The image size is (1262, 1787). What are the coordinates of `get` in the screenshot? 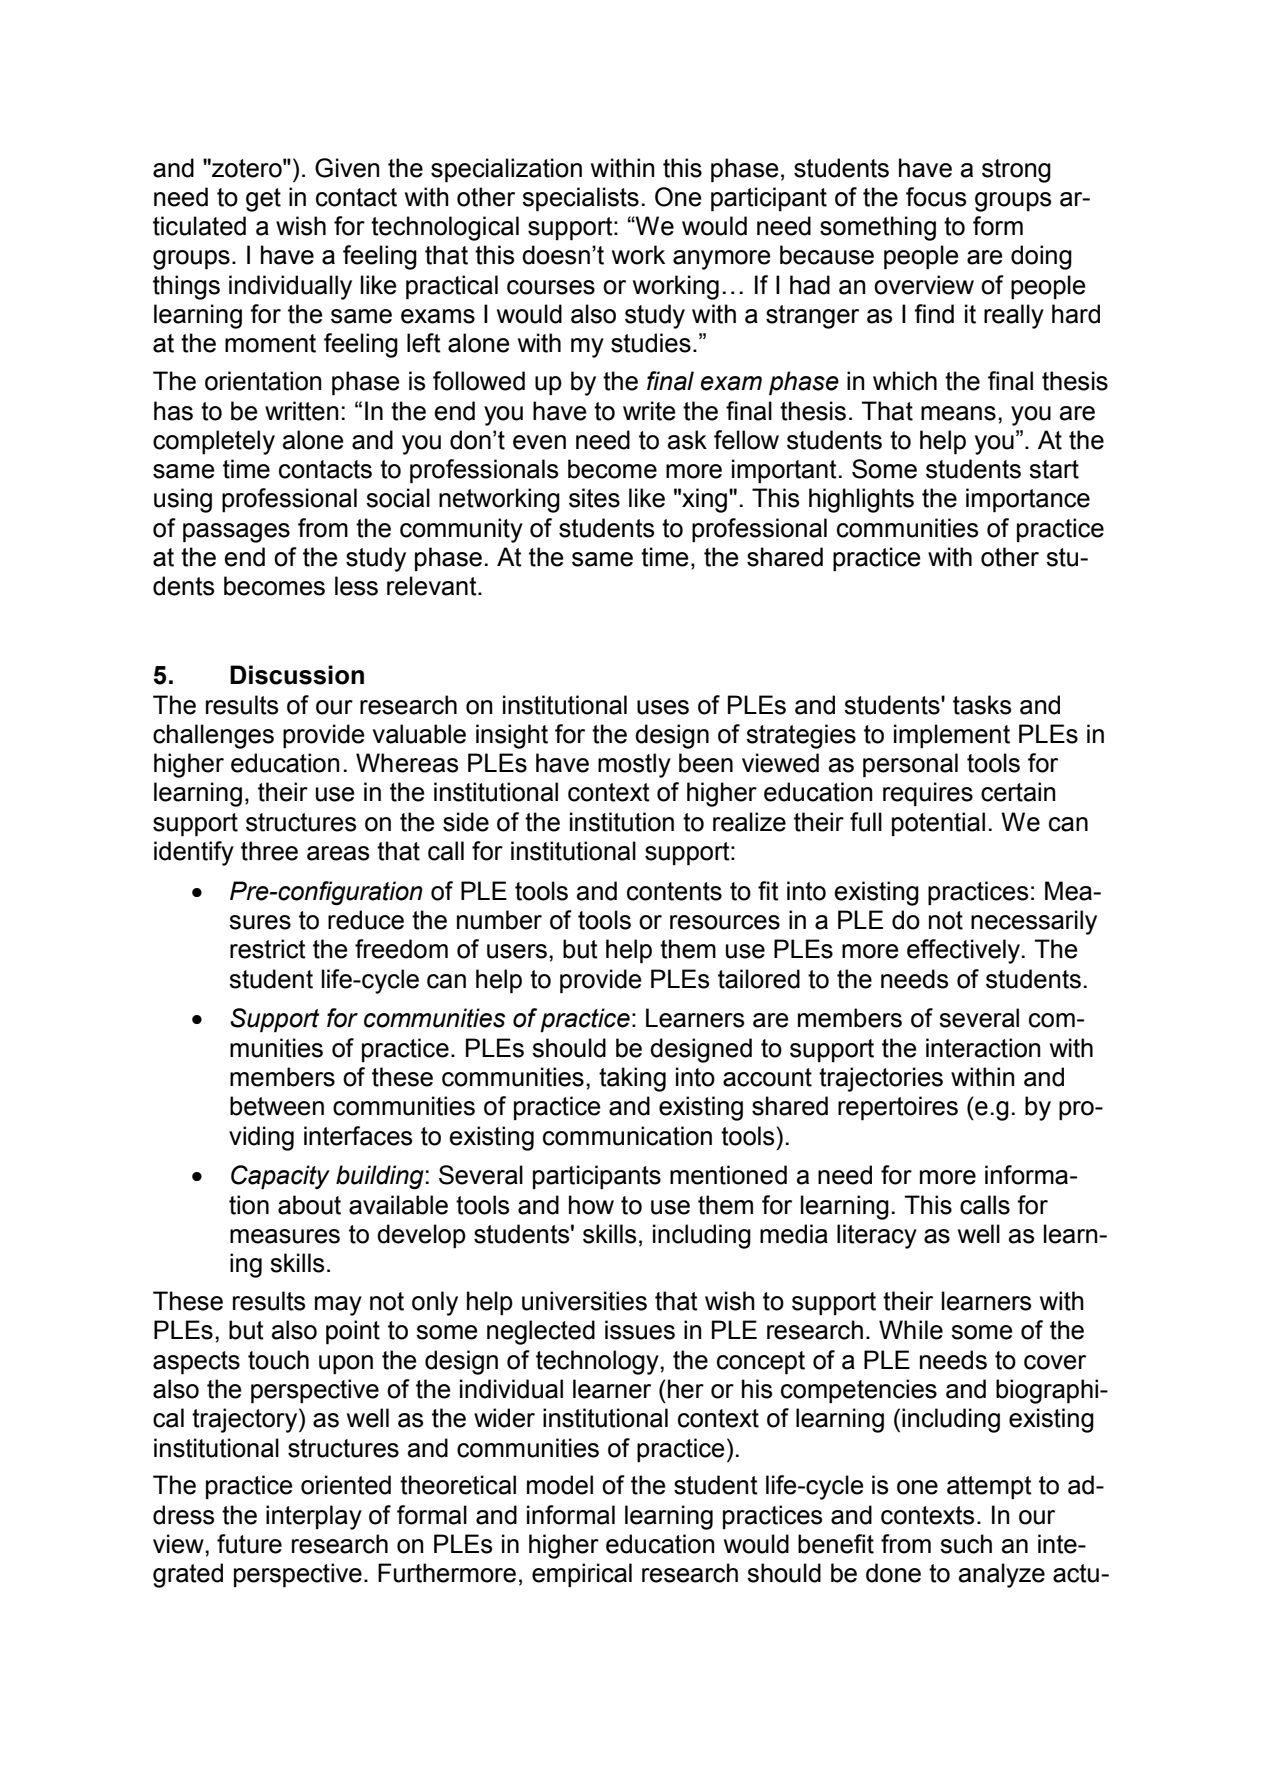 It's located at (263, 200).
